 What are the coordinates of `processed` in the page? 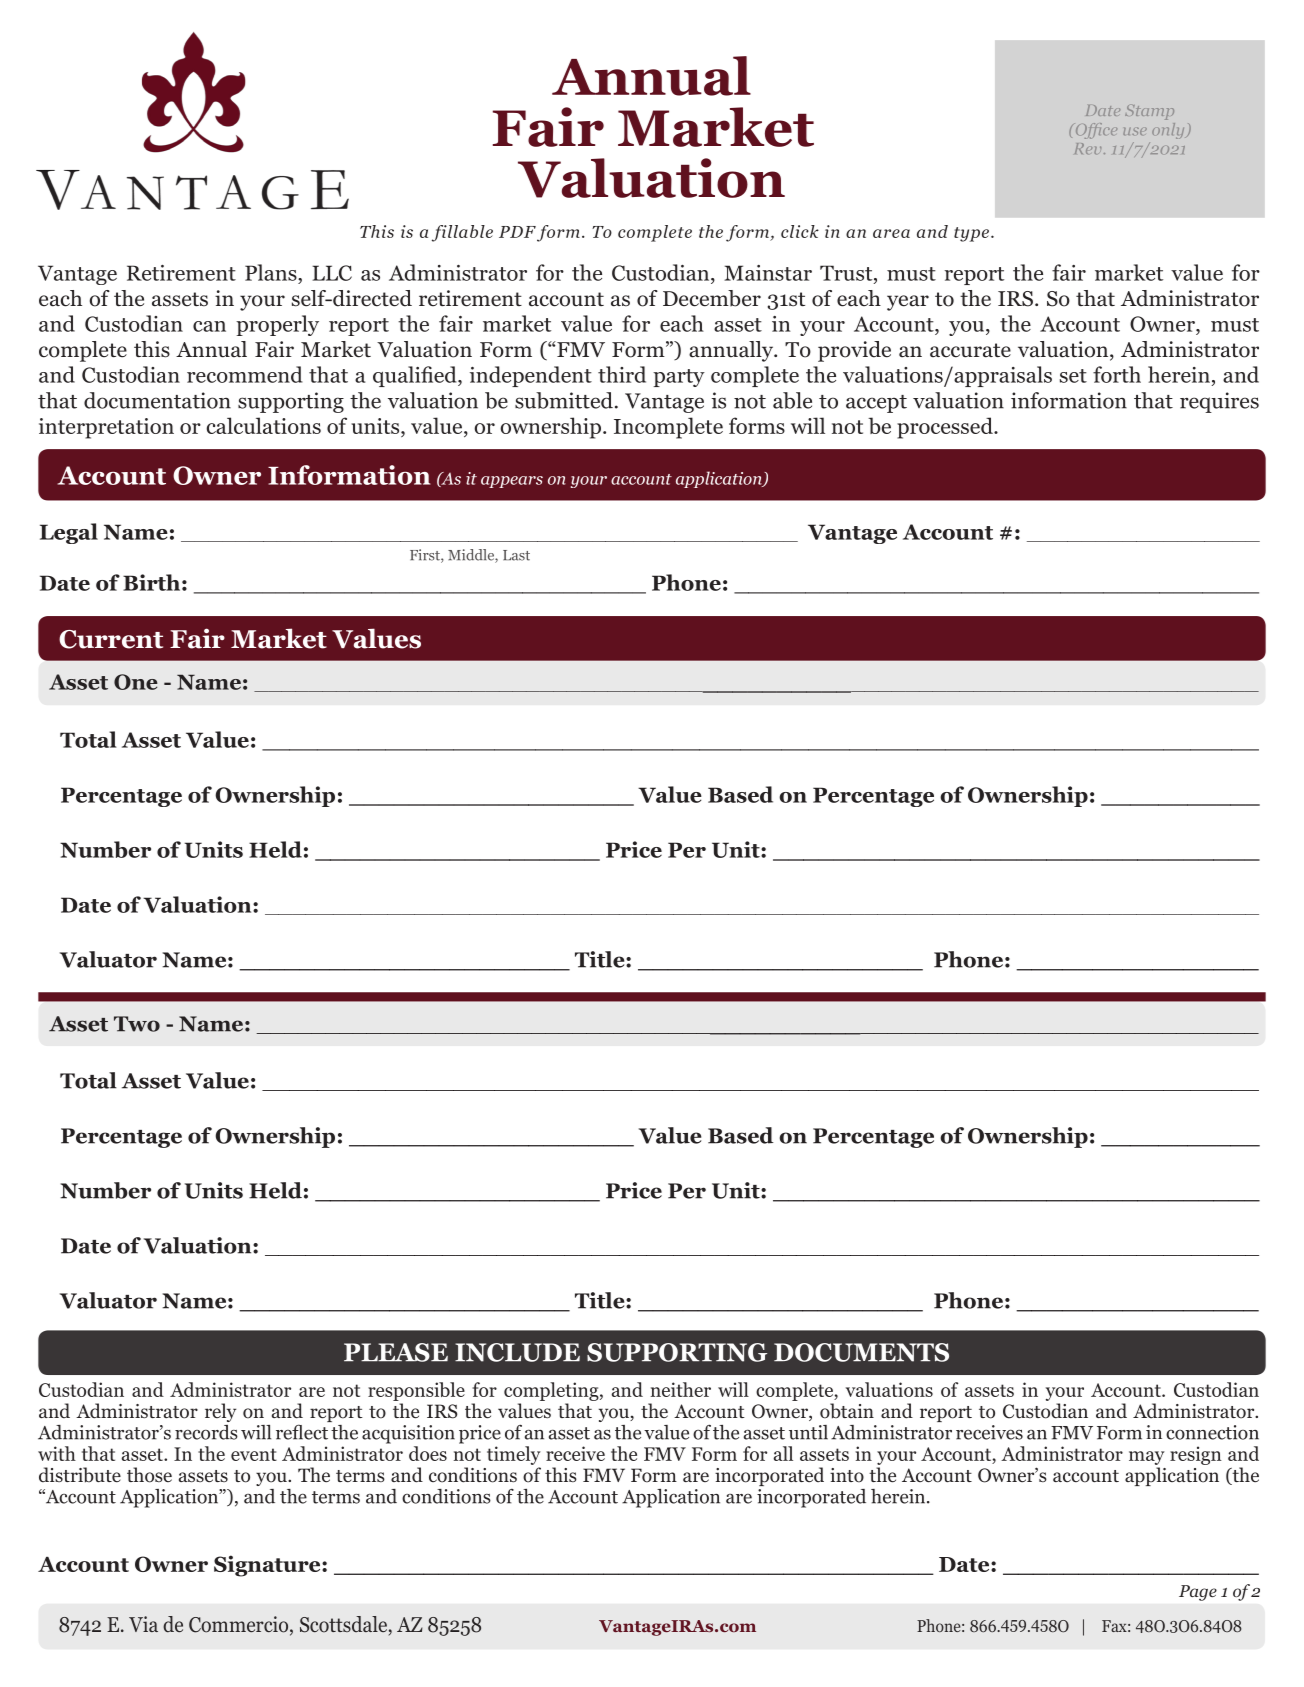 It's located at (946, 428).
